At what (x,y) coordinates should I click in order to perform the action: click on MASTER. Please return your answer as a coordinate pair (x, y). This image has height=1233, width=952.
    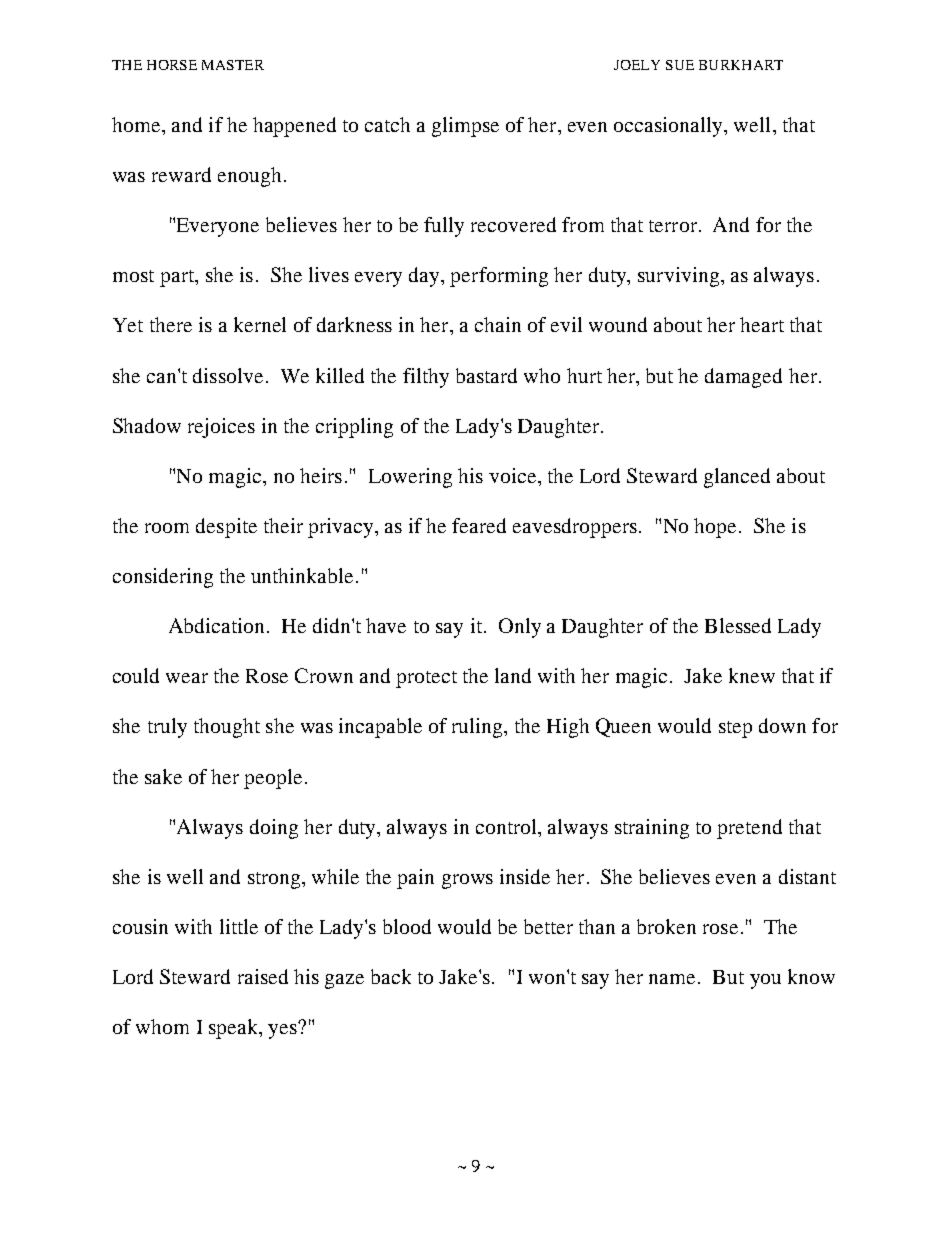
    Looking at the image, I should click on (233, 65).
